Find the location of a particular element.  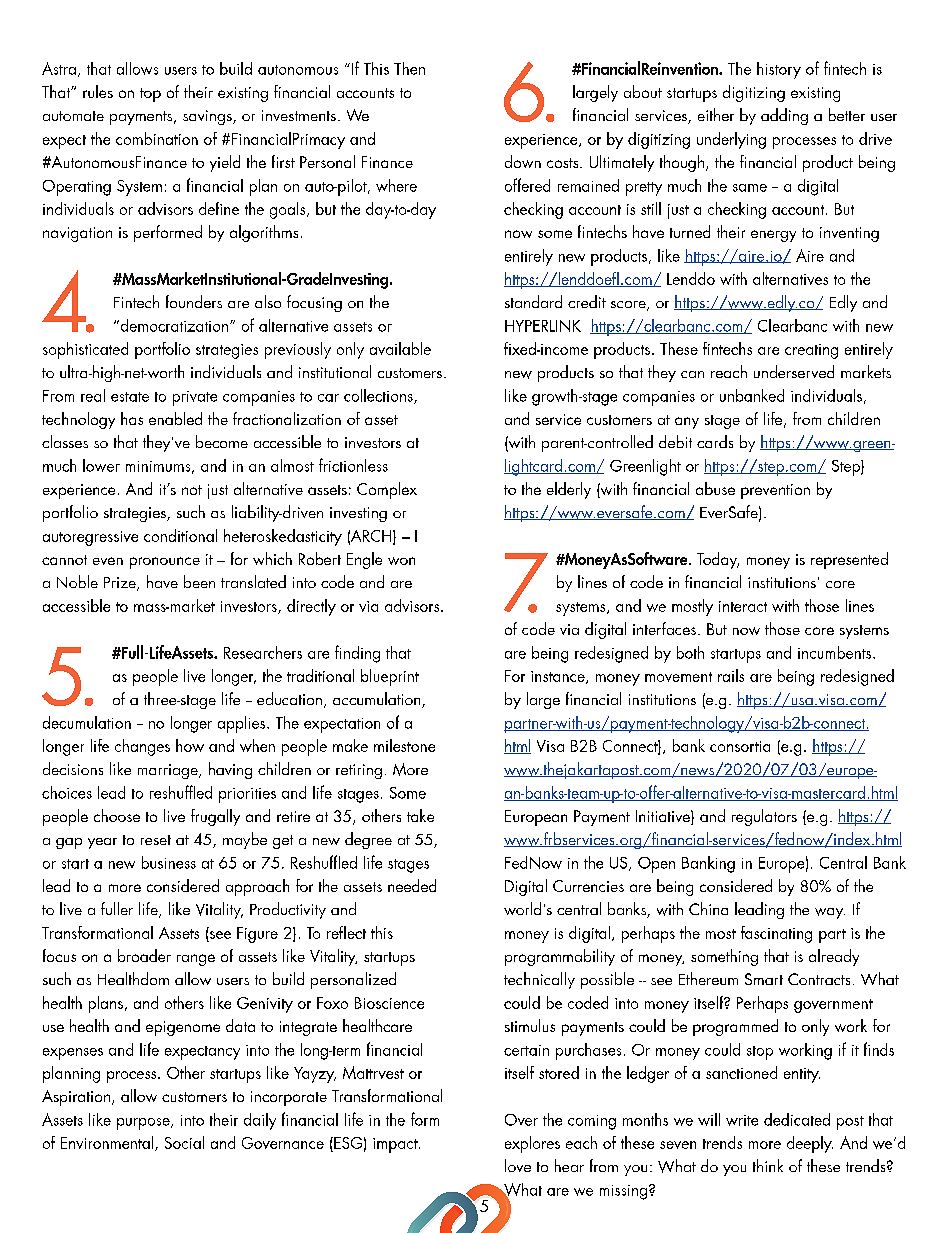

love is located at coordinates (518, 1165).
